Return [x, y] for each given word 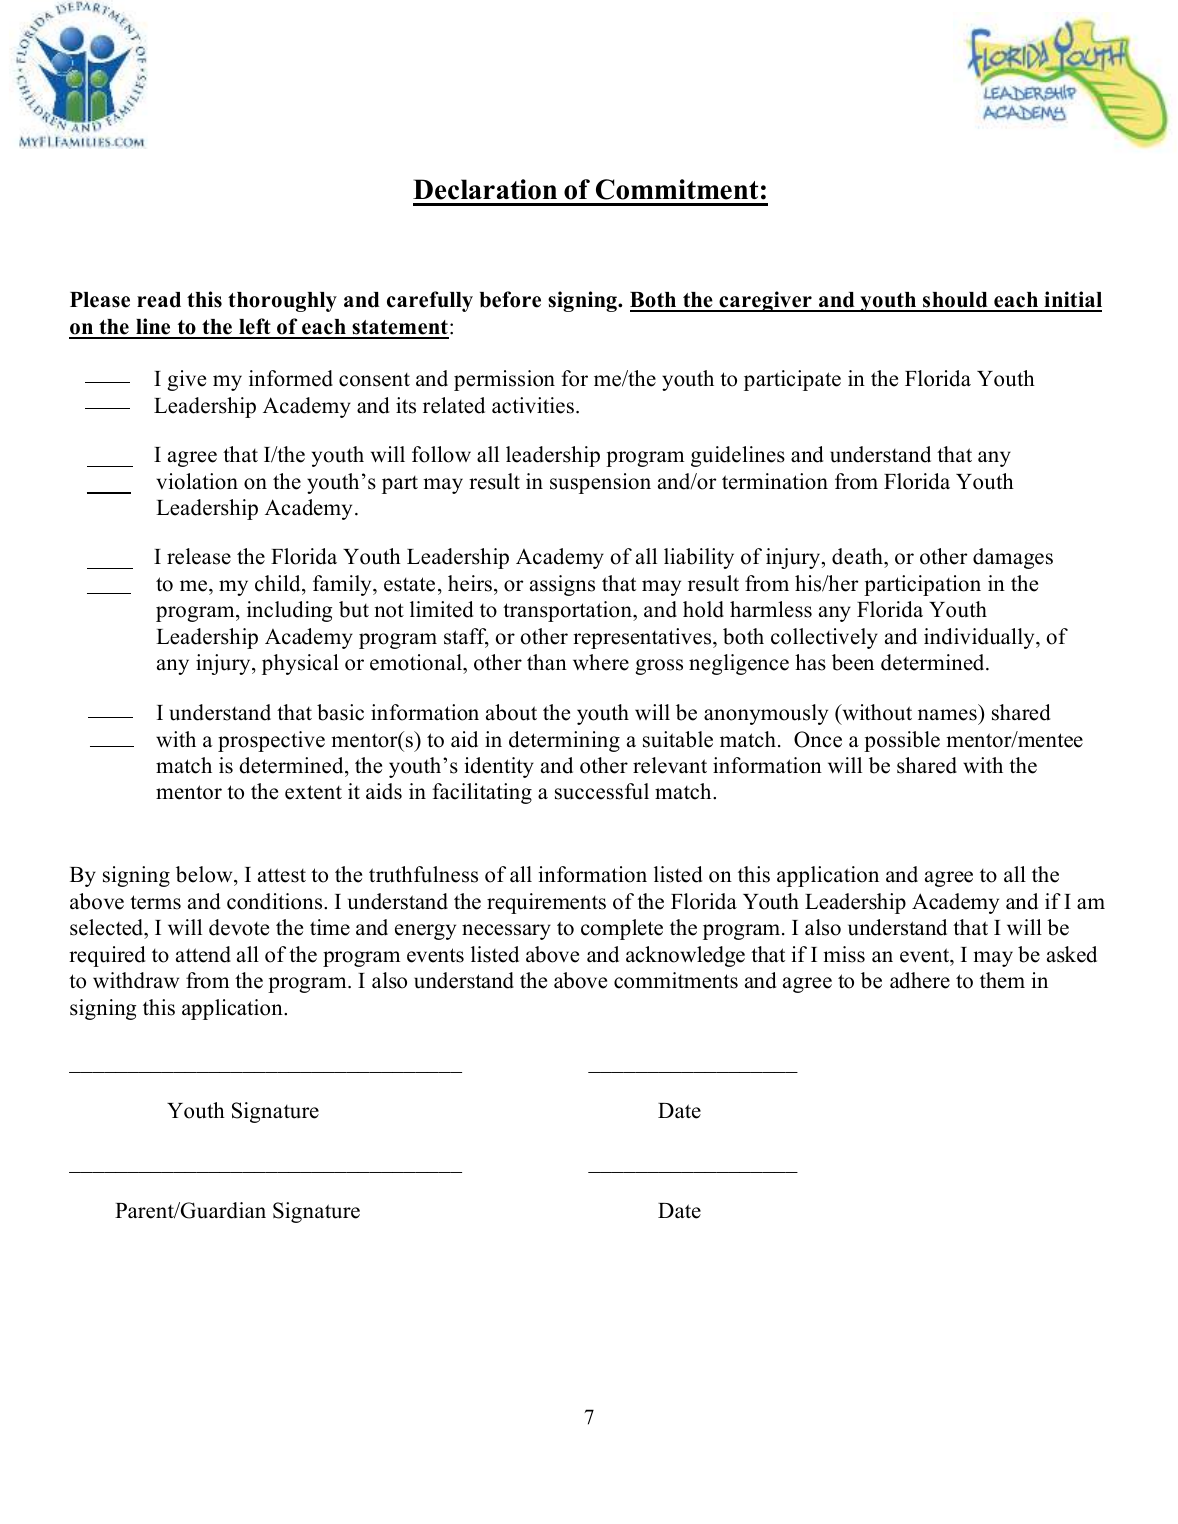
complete [622, 929]
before [510, 299]
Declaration [485, 189]
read [159, 300]
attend [203, 954]
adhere [920, 980]
